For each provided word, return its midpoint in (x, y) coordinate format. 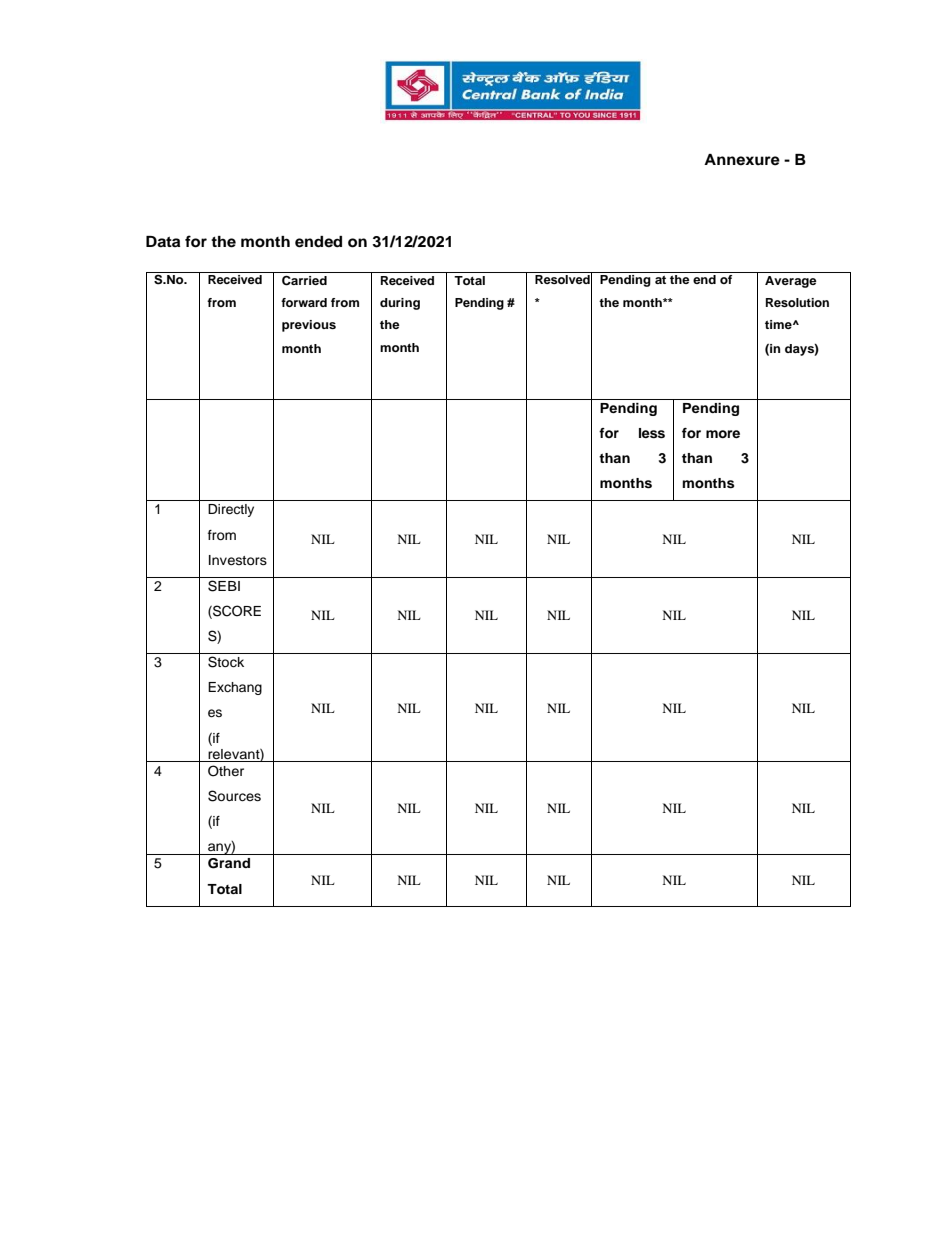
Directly (231, 510)
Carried (304, 280)
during (400, 304)
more (723, 434)
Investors (238, 560)
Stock (226, 662)
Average (791, 282)
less (652, 433)
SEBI (224, 586)
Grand (229, 863)
